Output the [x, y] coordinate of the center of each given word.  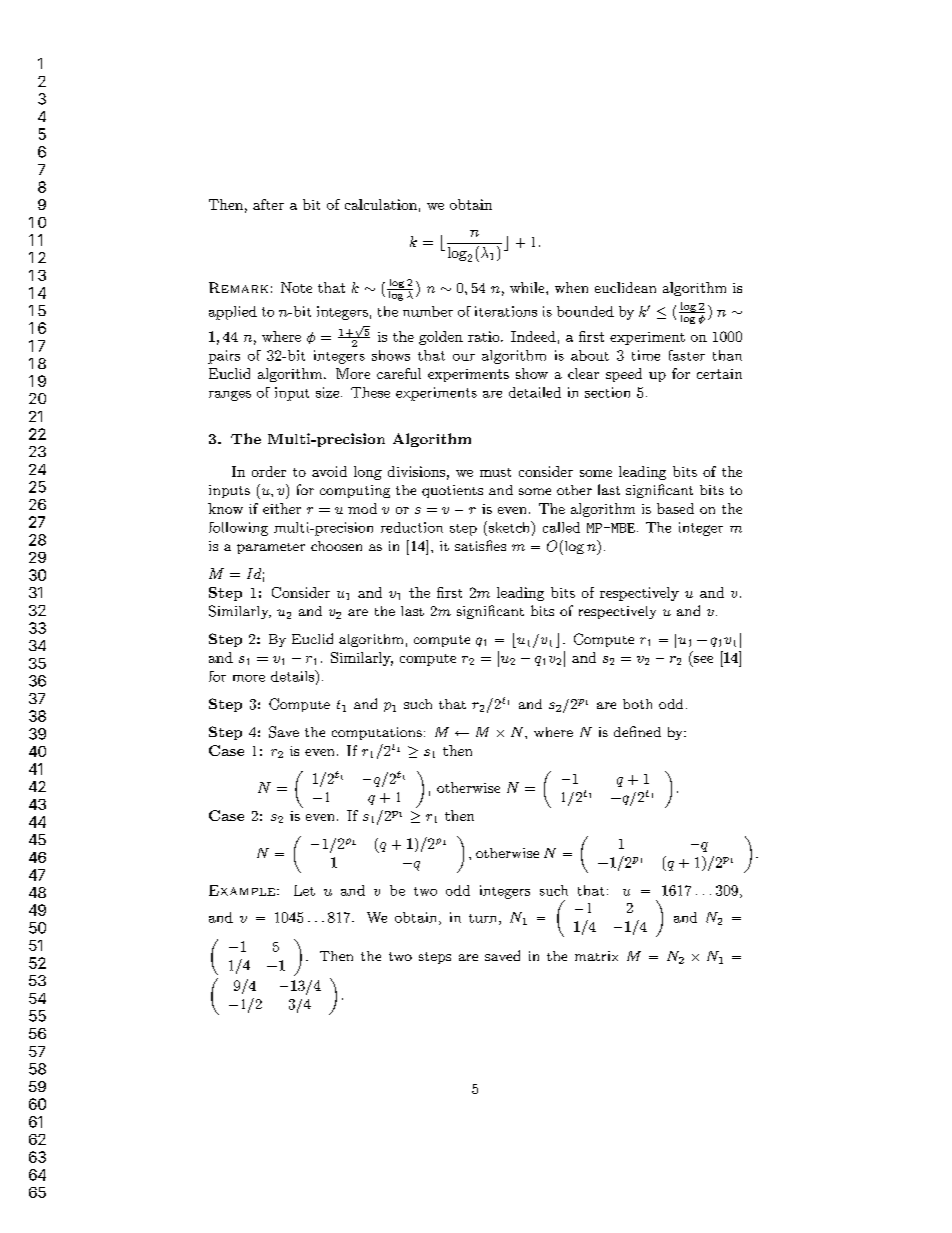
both [637, 704]
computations [377, 733]
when [571, 287]
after [268, 204]
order [269, 471]
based [675, 508]
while [528, 287]
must [495, 472]
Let [304, 890]
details [293, 676]
